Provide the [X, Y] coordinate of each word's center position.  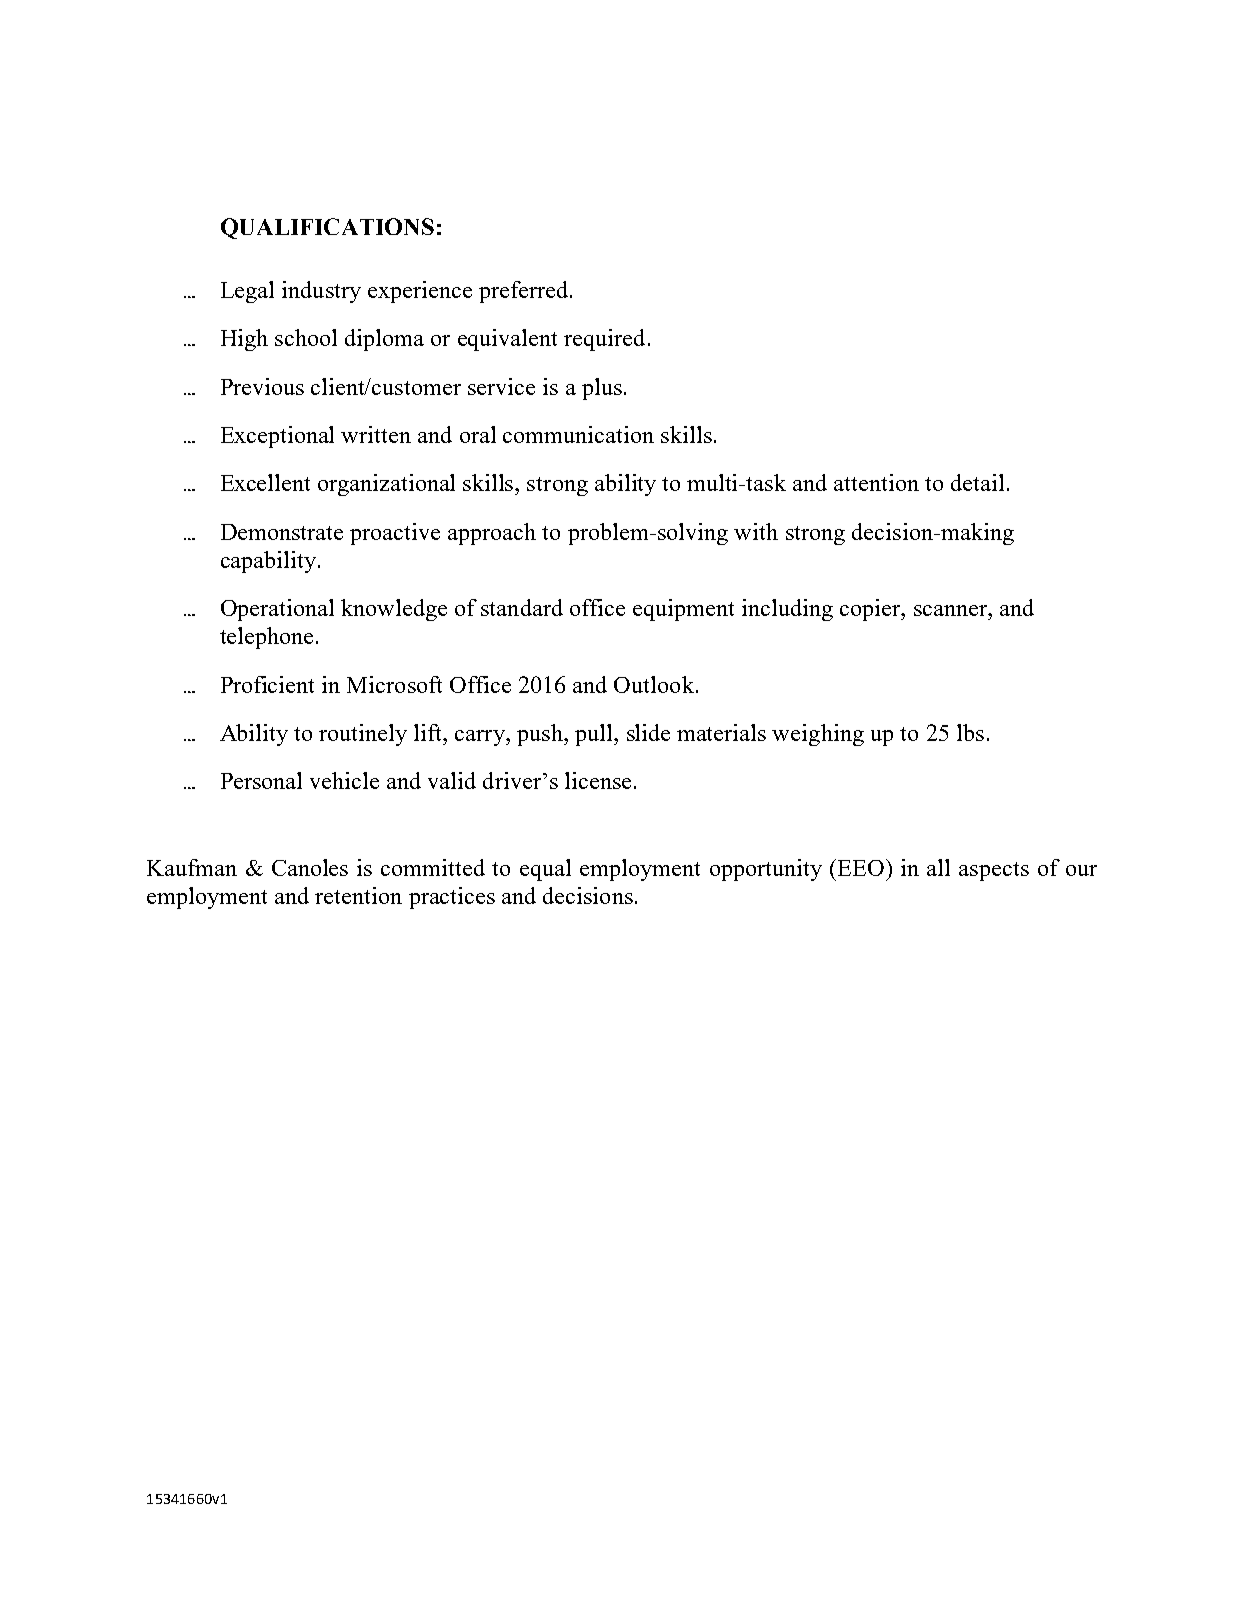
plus [602, 389]
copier [871, 610]
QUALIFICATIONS [327, 228]
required [604, 340]
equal [545, 870]
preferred [525, 292]
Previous [262, 386]
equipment [683, 610]
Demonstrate [282, 532]
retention [358, 895]
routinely [363, 735]
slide [648, 732]
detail [977, 482]
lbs [970, 732]
